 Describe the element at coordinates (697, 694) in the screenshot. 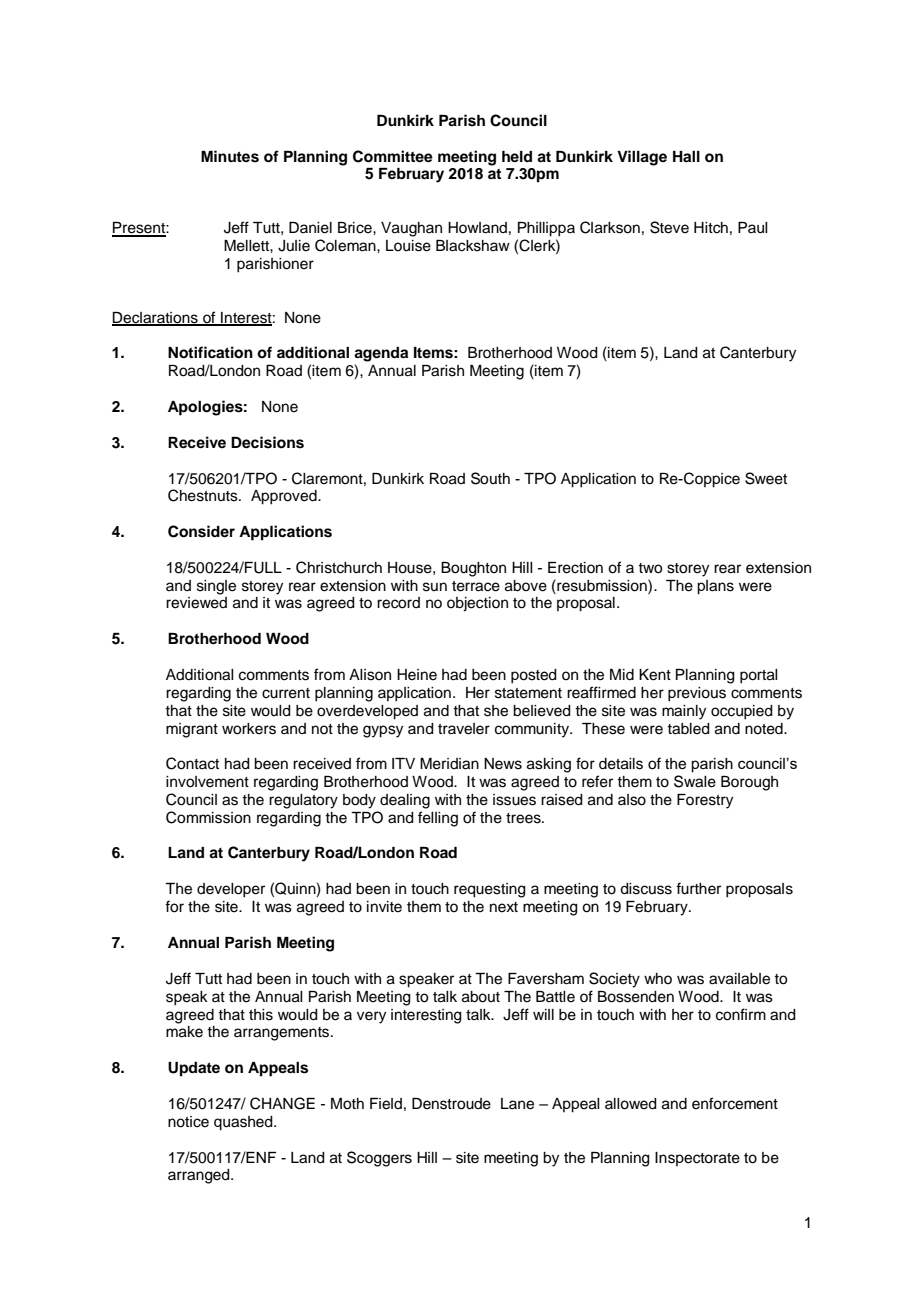

I see `previous` at that location.
